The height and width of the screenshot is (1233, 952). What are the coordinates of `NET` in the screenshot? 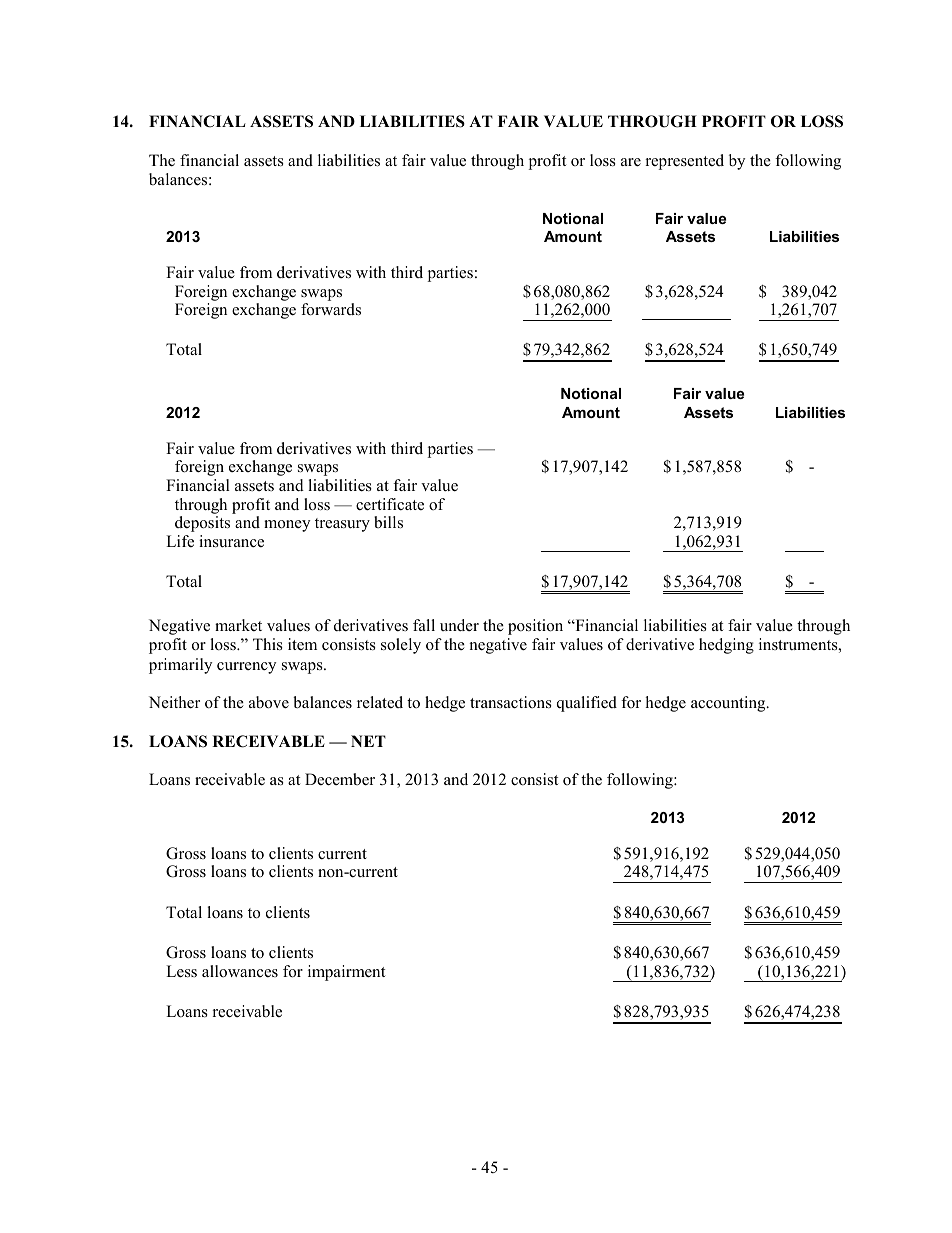 It's located at (368, 741).
